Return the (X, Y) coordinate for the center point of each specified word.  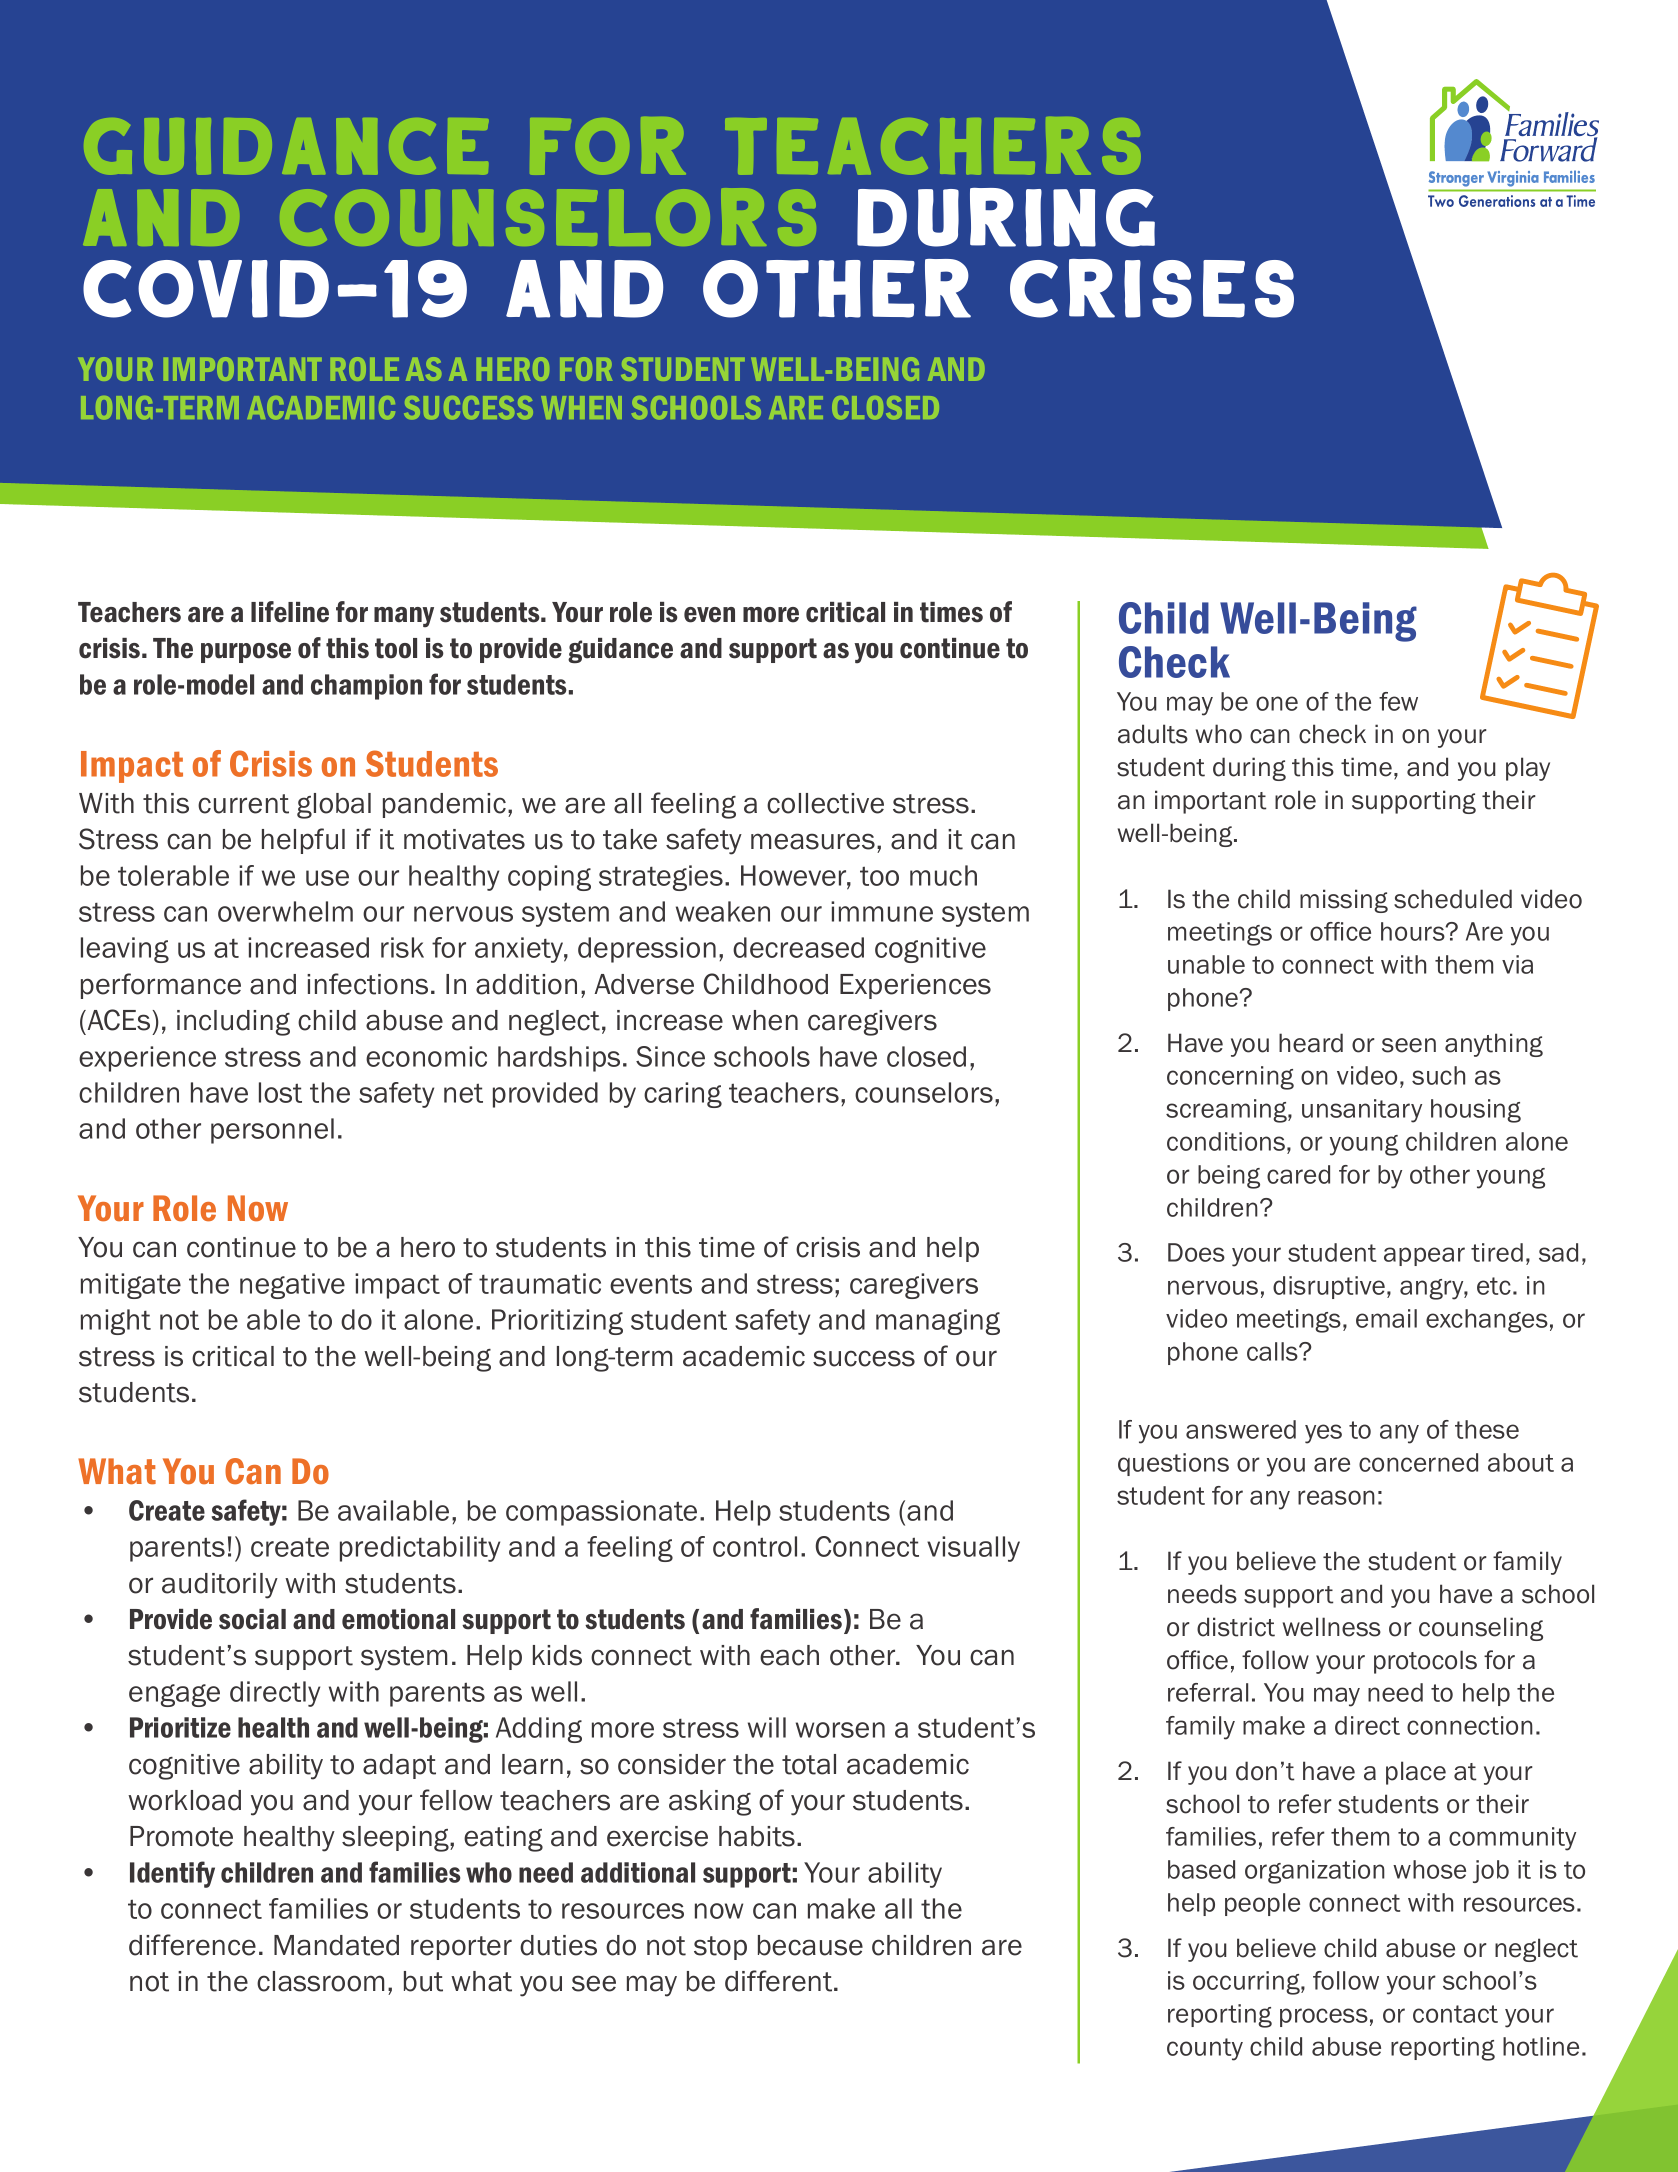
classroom (320, 1981)
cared (1298, 1174)
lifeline (290, 612)
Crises (1152, 288)
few (1398, 701)
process (1324, 2017)
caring (683, 1095)
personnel (272, 1131)
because (810, 1945)
